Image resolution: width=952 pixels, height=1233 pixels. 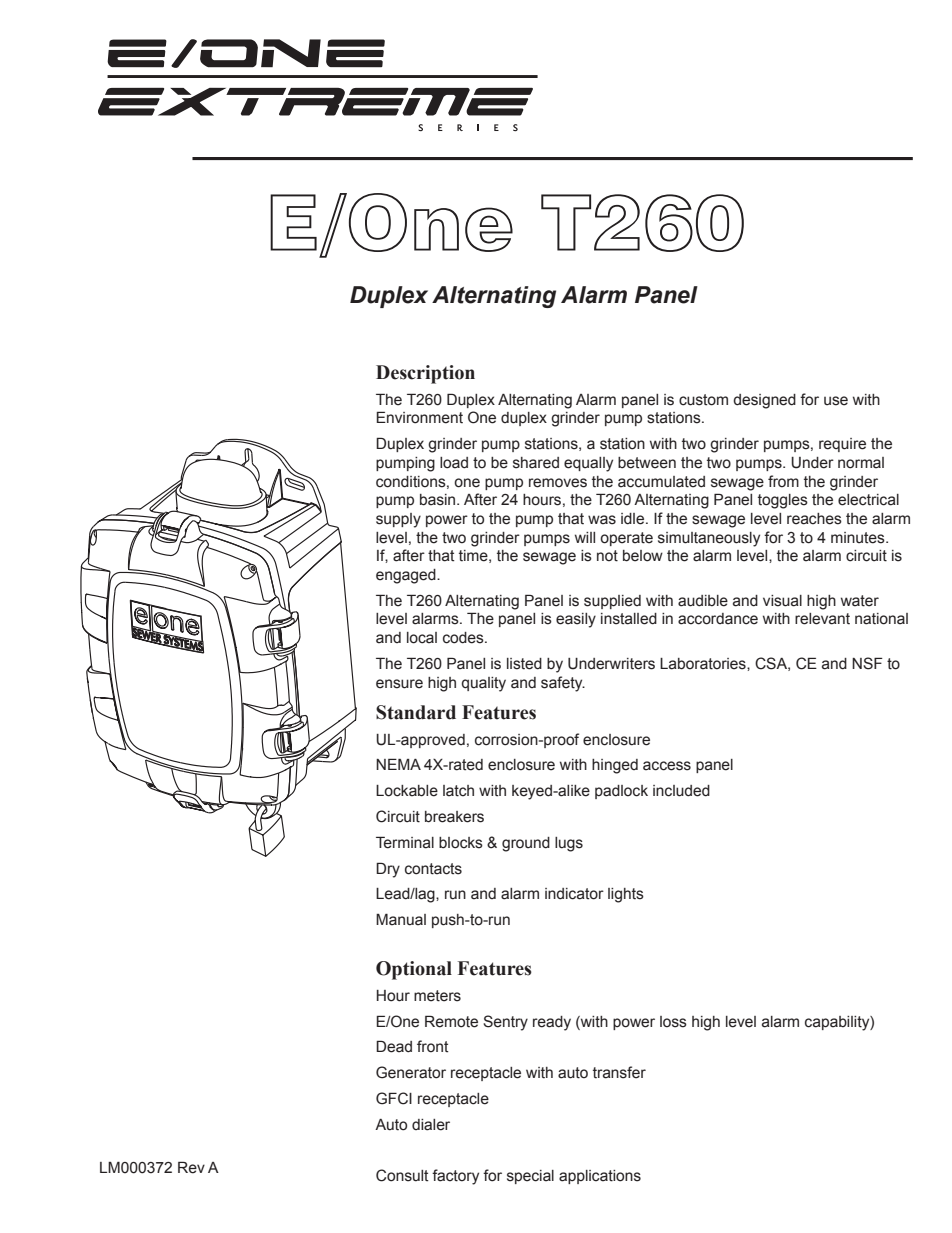 What do you see at coordinates (782, 601) in the screenshot?
I see `visual` at bounding box center [782, 601].
